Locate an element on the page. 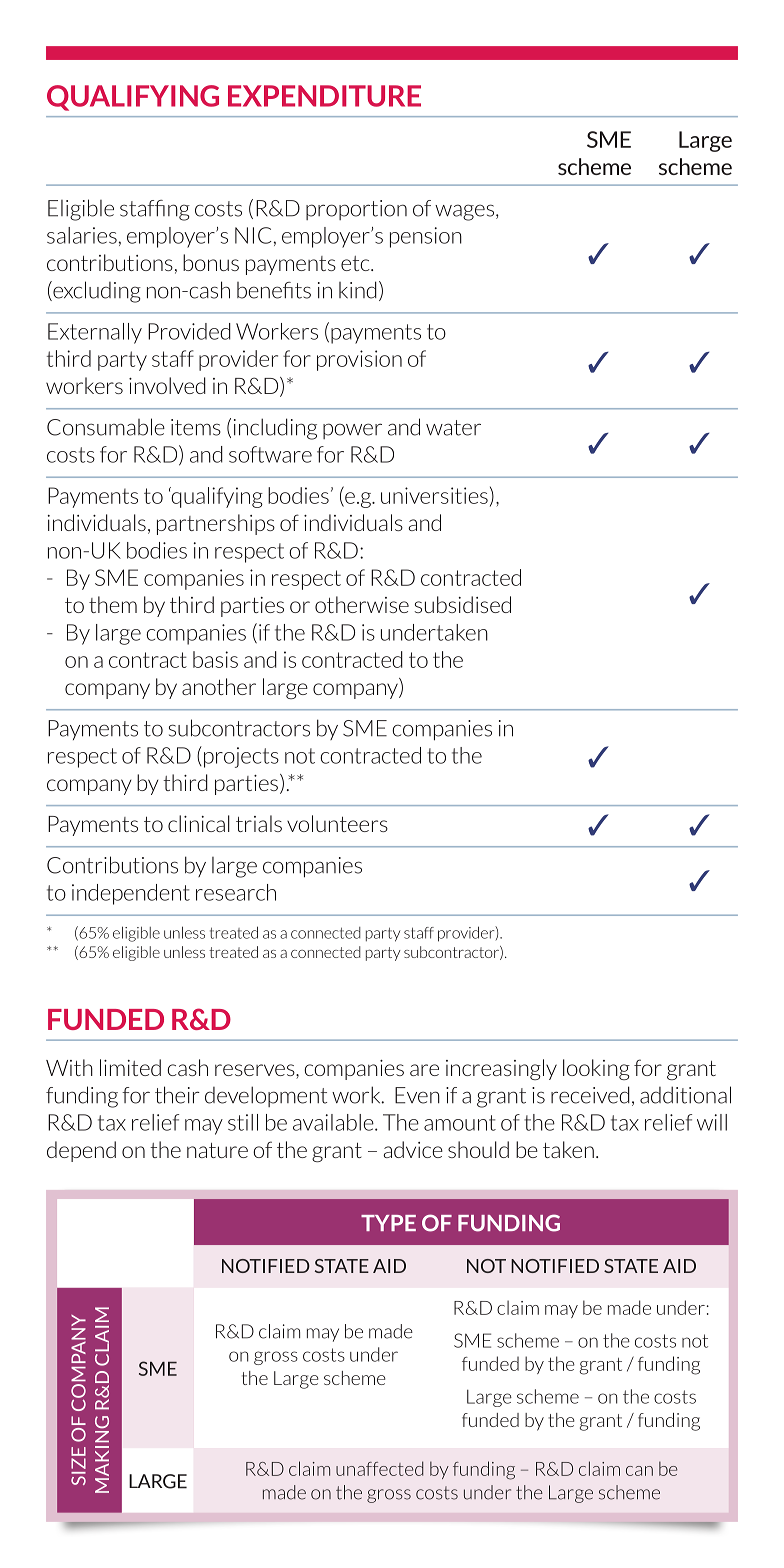 Image resolution: width=784 pixels, height=1568 pixels. proportion is located at coordinates (356, 210).
